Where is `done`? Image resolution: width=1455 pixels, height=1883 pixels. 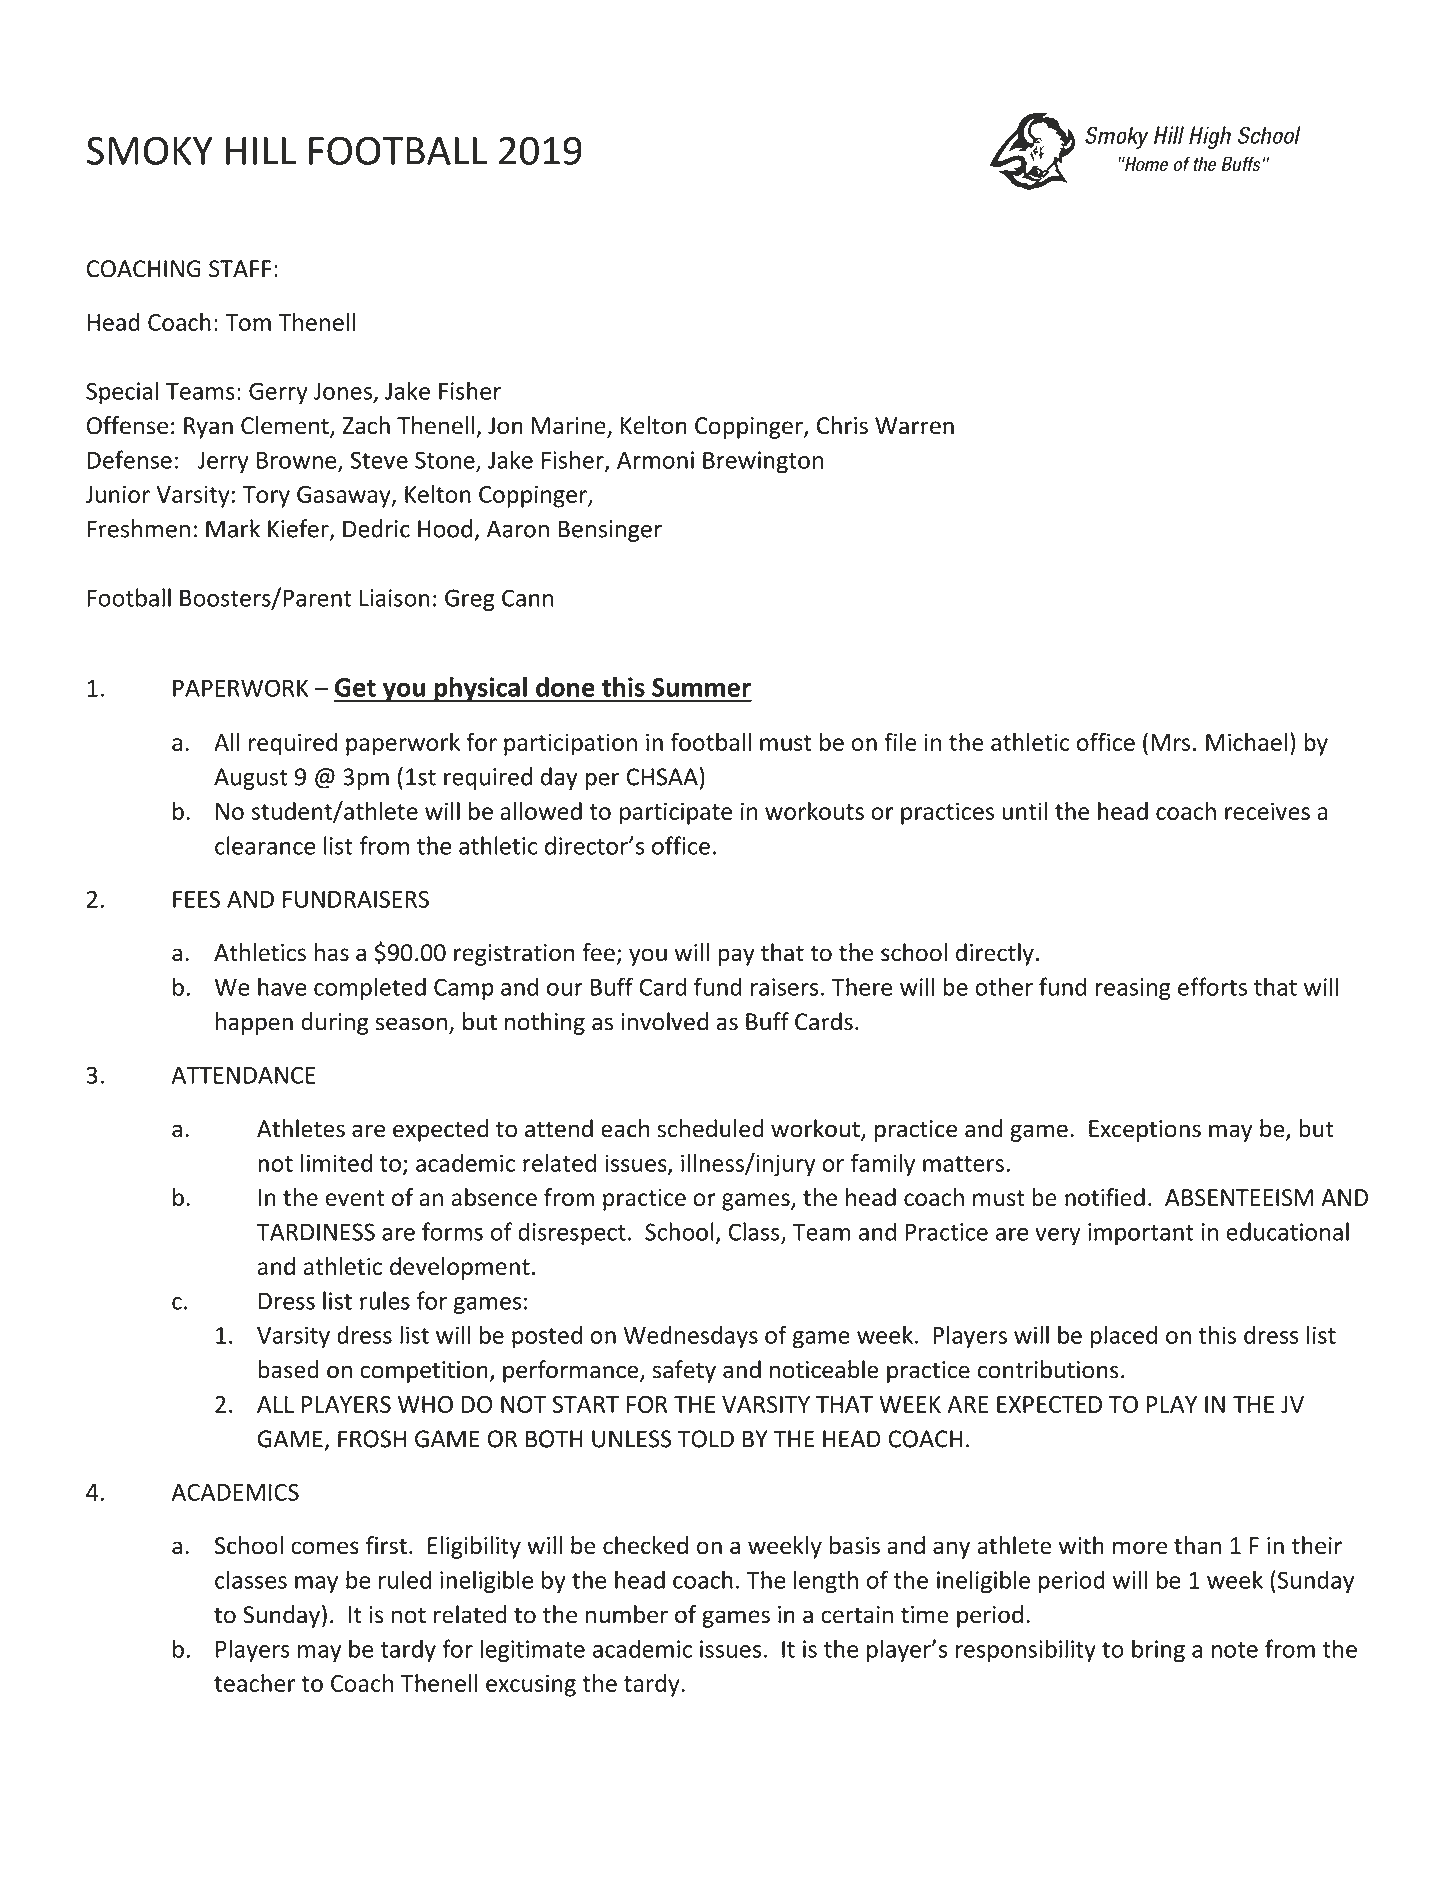
done is located at coordinates (565, 687).
